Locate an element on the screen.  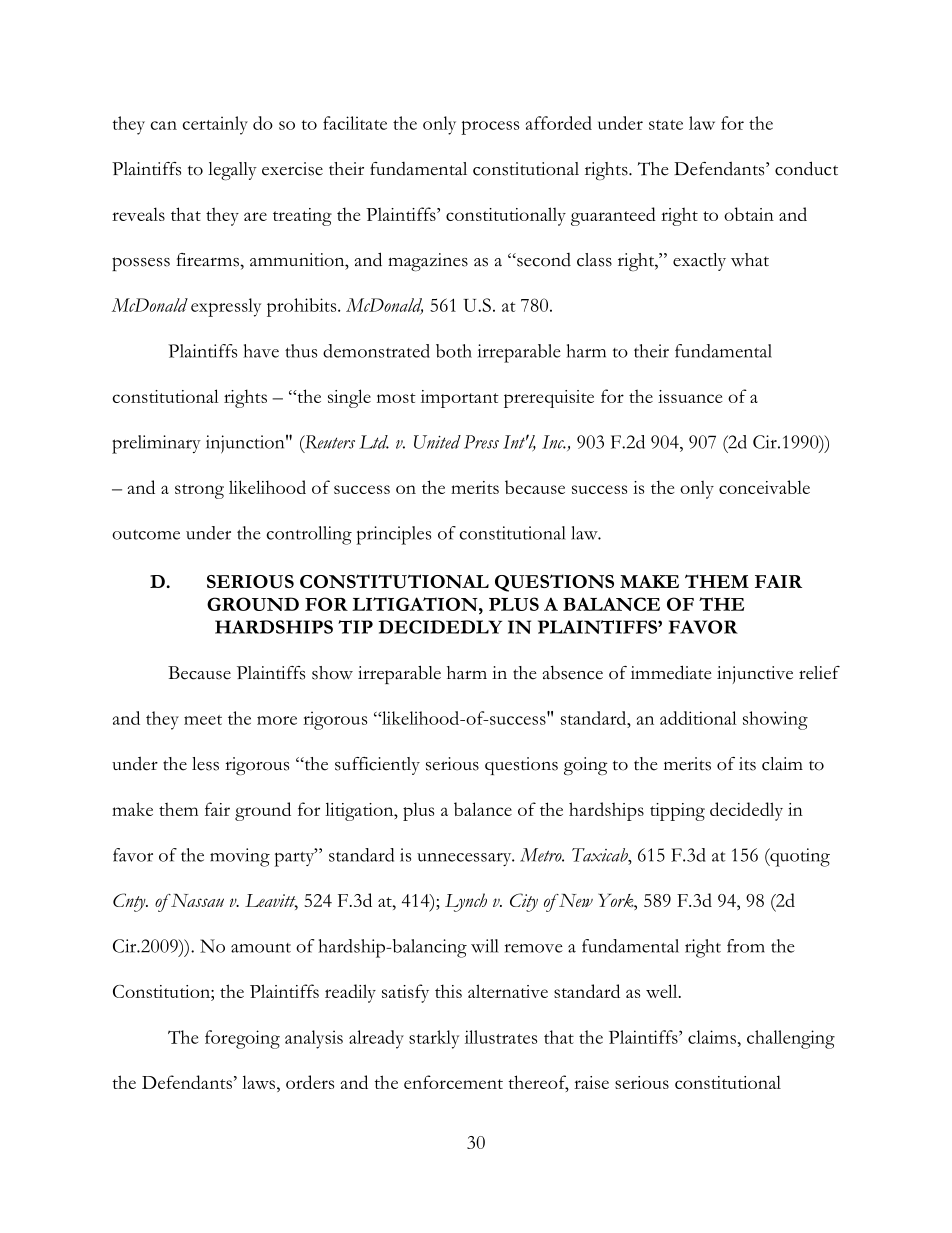
outcome is located at coordinates (146, 535).
